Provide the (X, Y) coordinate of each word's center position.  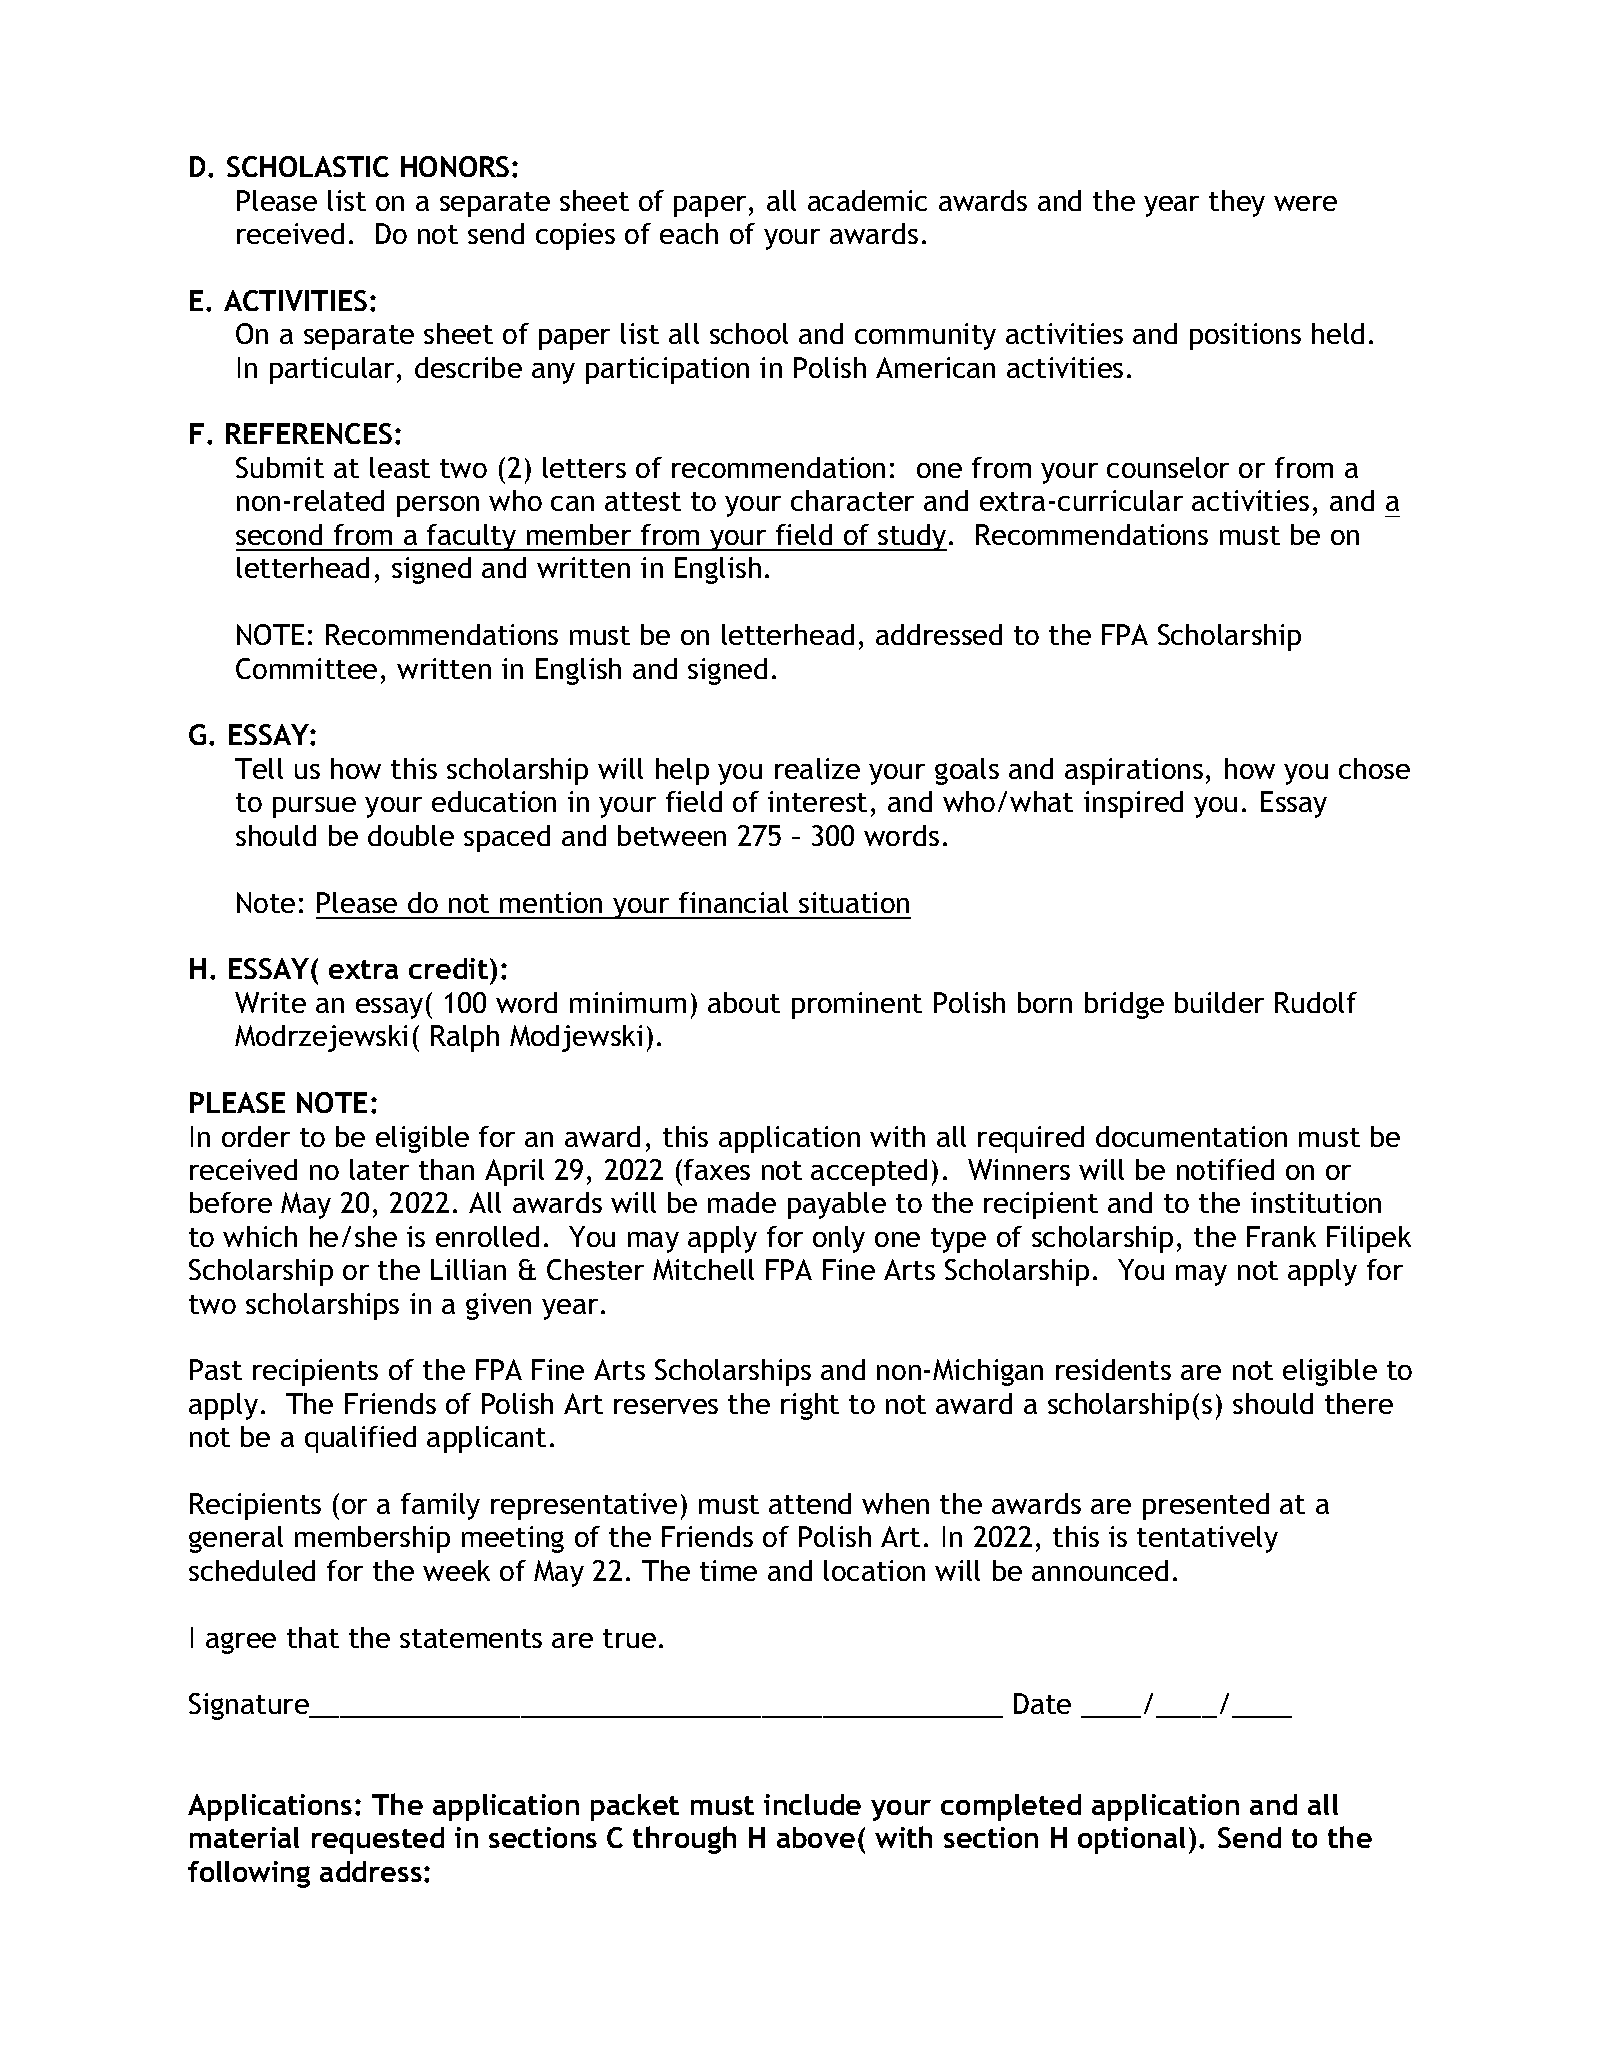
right (810, 1406)
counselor (1168, 467)
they (1237, 203)
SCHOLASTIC (308, 166)
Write (270, 1002)
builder (1219, 1002)
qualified (360, 1439)
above (816, 1837)
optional (1131, 1840)
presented (1206, 1506)
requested (378, 1840)
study (911, 537)
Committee (306, 668)
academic (867, 200)
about (744, 1002)
